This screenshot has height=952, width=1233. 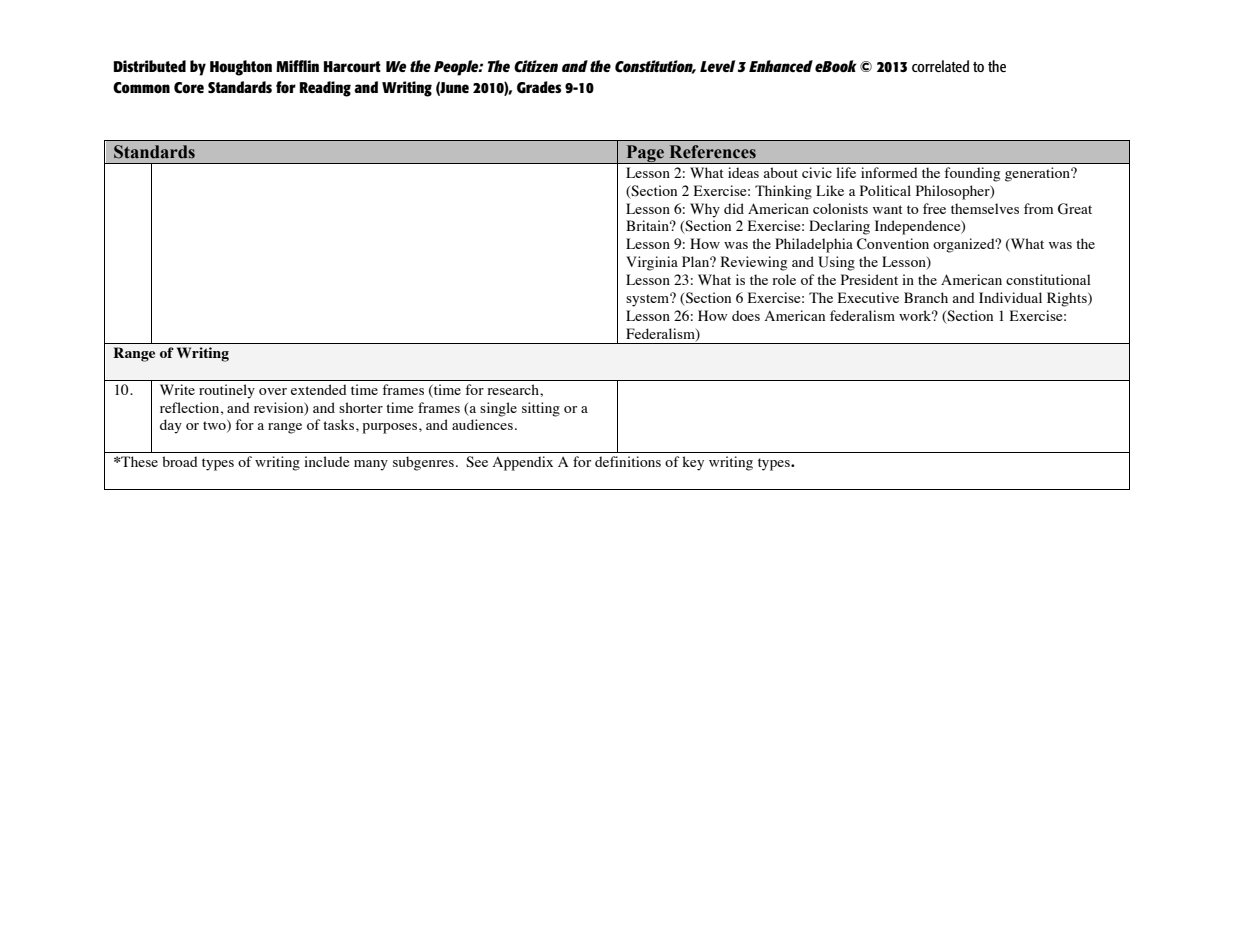 What do you see at coordinates (628, 461) in the screenshot?
I see `definitions` at bounding box center [628, 461].
